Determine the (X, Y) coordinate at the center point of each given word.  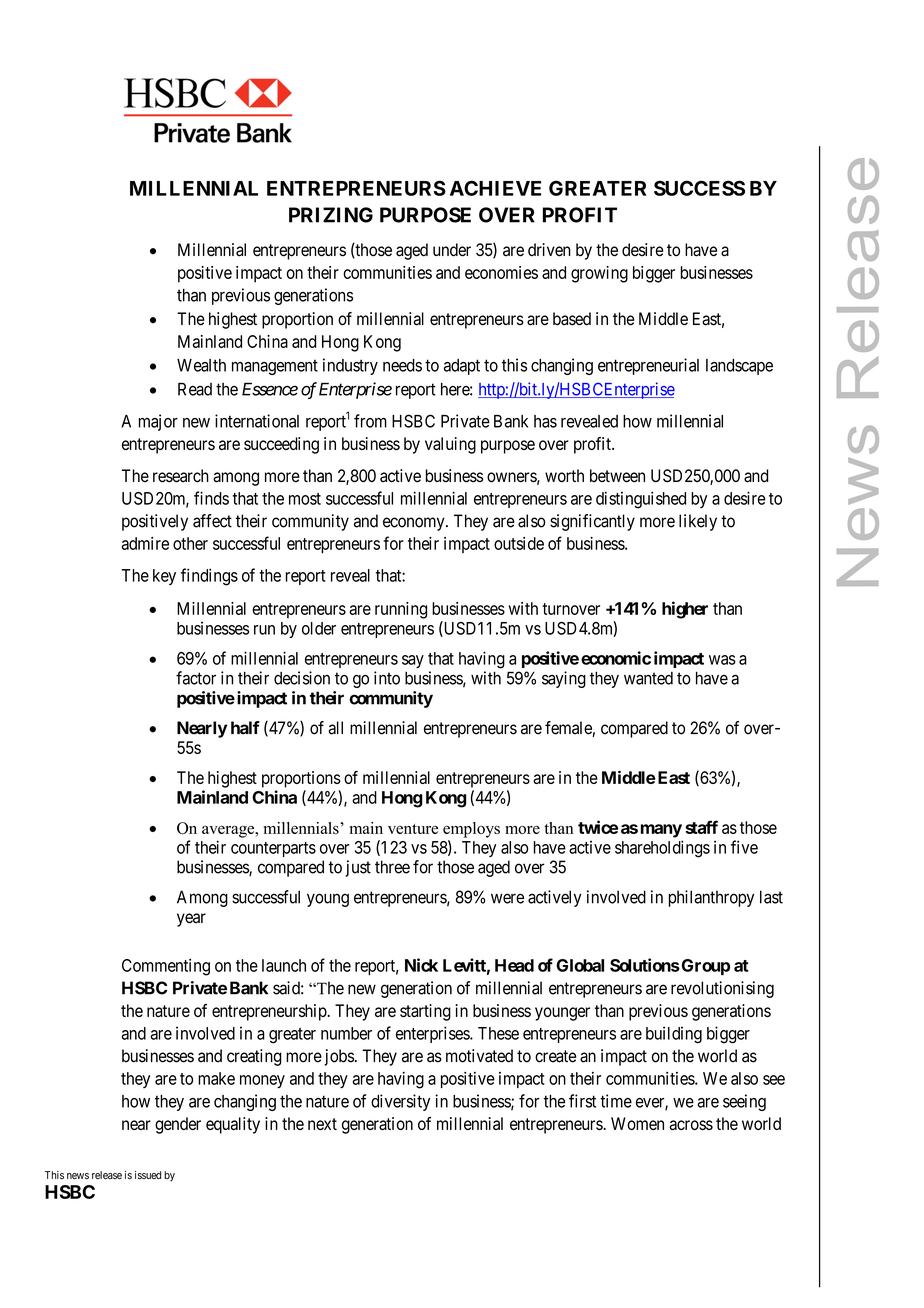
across (691, 1125)
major (158, 422)
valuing (450, 445)
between (617, 476)
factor (196, 678)
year (191, 920)
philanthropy (711, 898)
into (387, 678)
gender (178, 1125)
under (452, 250)
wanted (648, 678)
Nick (421, 965)
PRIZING (331, 215)
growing (599, 274)
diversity (400, 1102)
